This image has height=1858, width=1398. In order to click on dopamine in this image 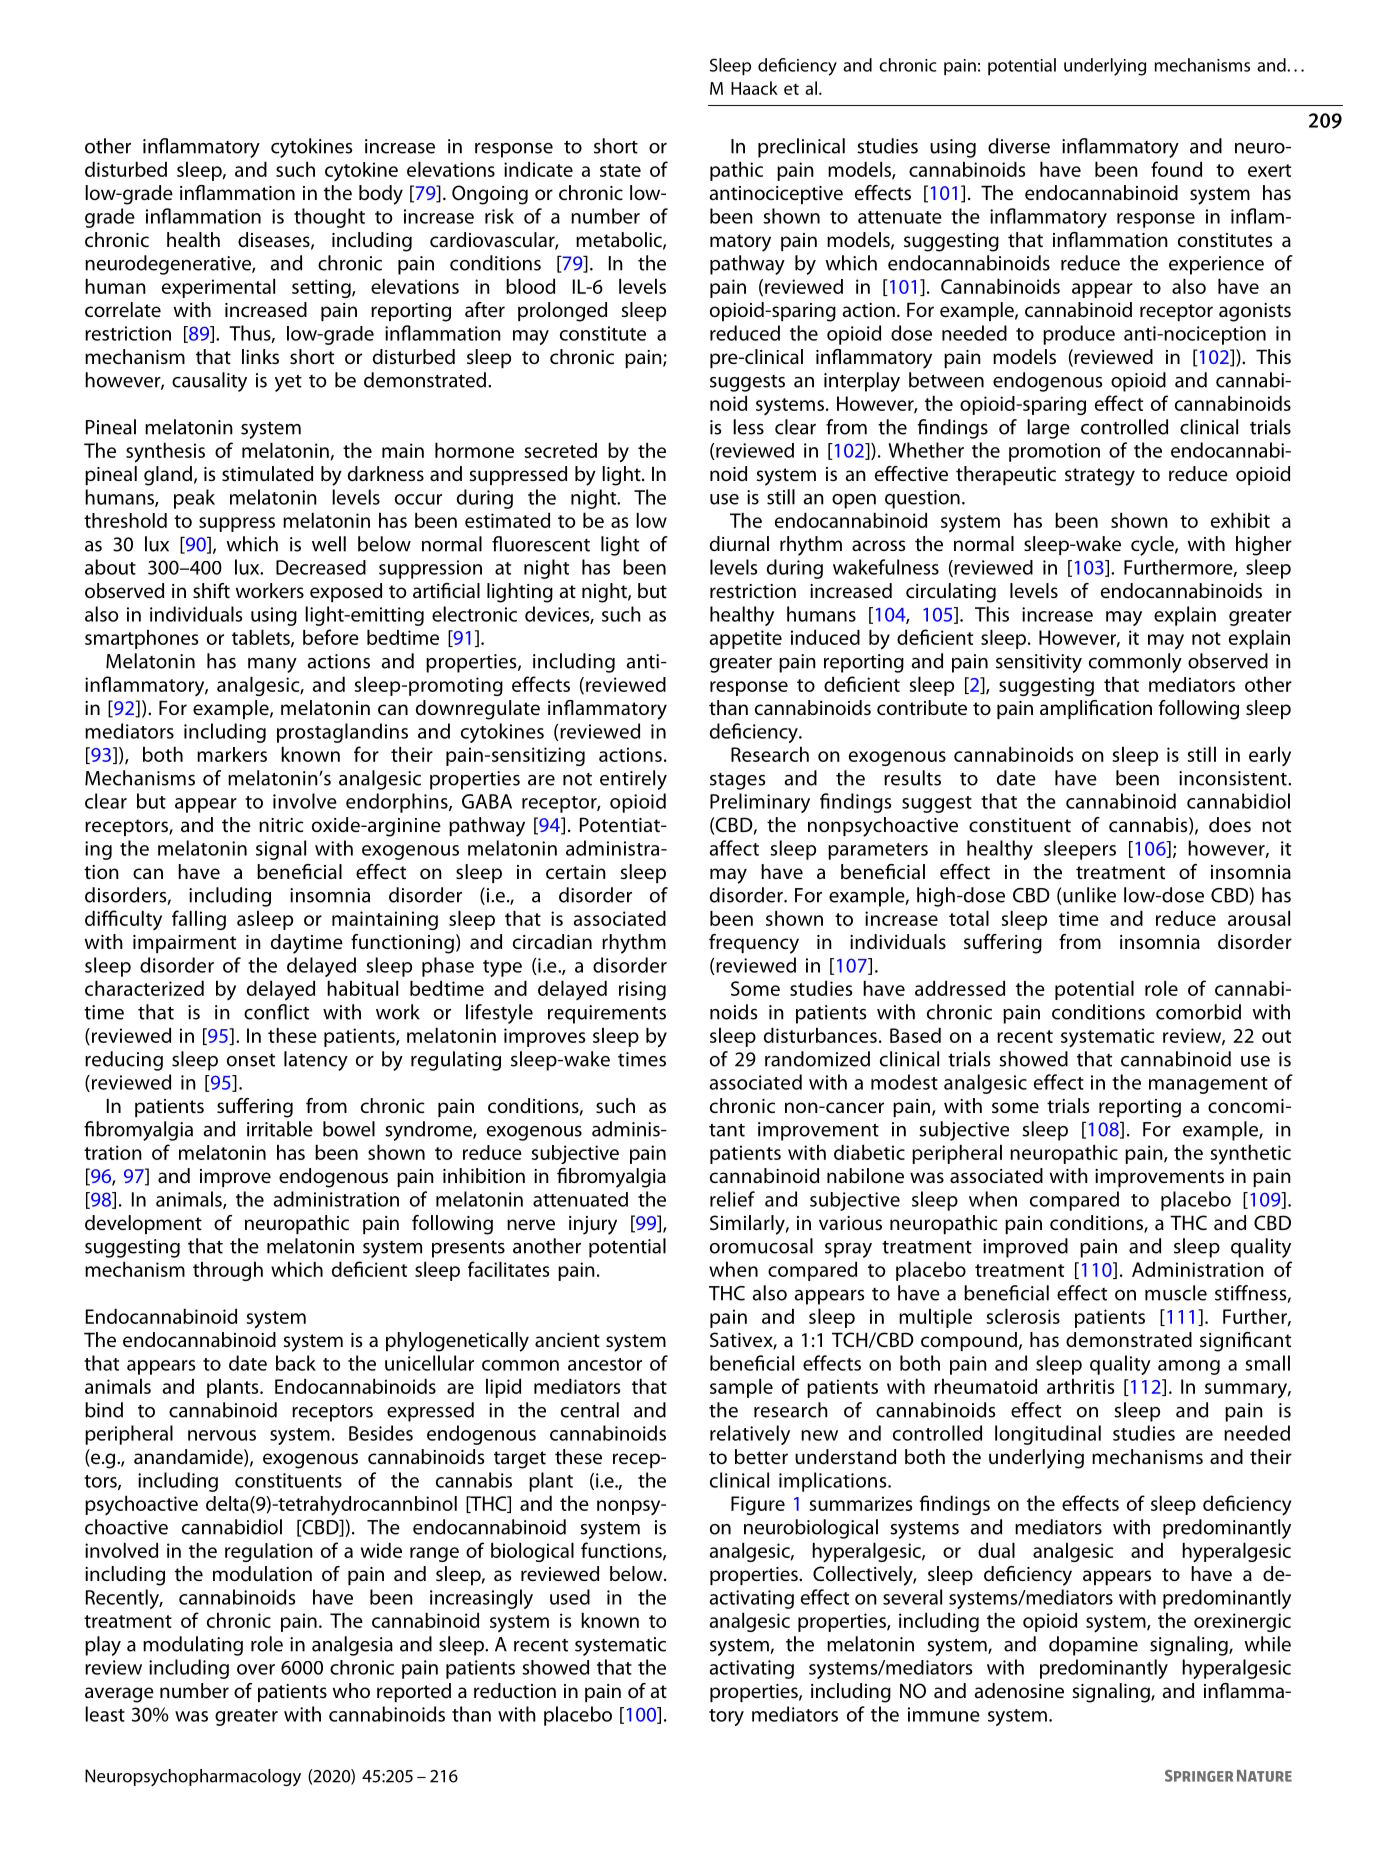, I will do `click(1093, 1646)`.
